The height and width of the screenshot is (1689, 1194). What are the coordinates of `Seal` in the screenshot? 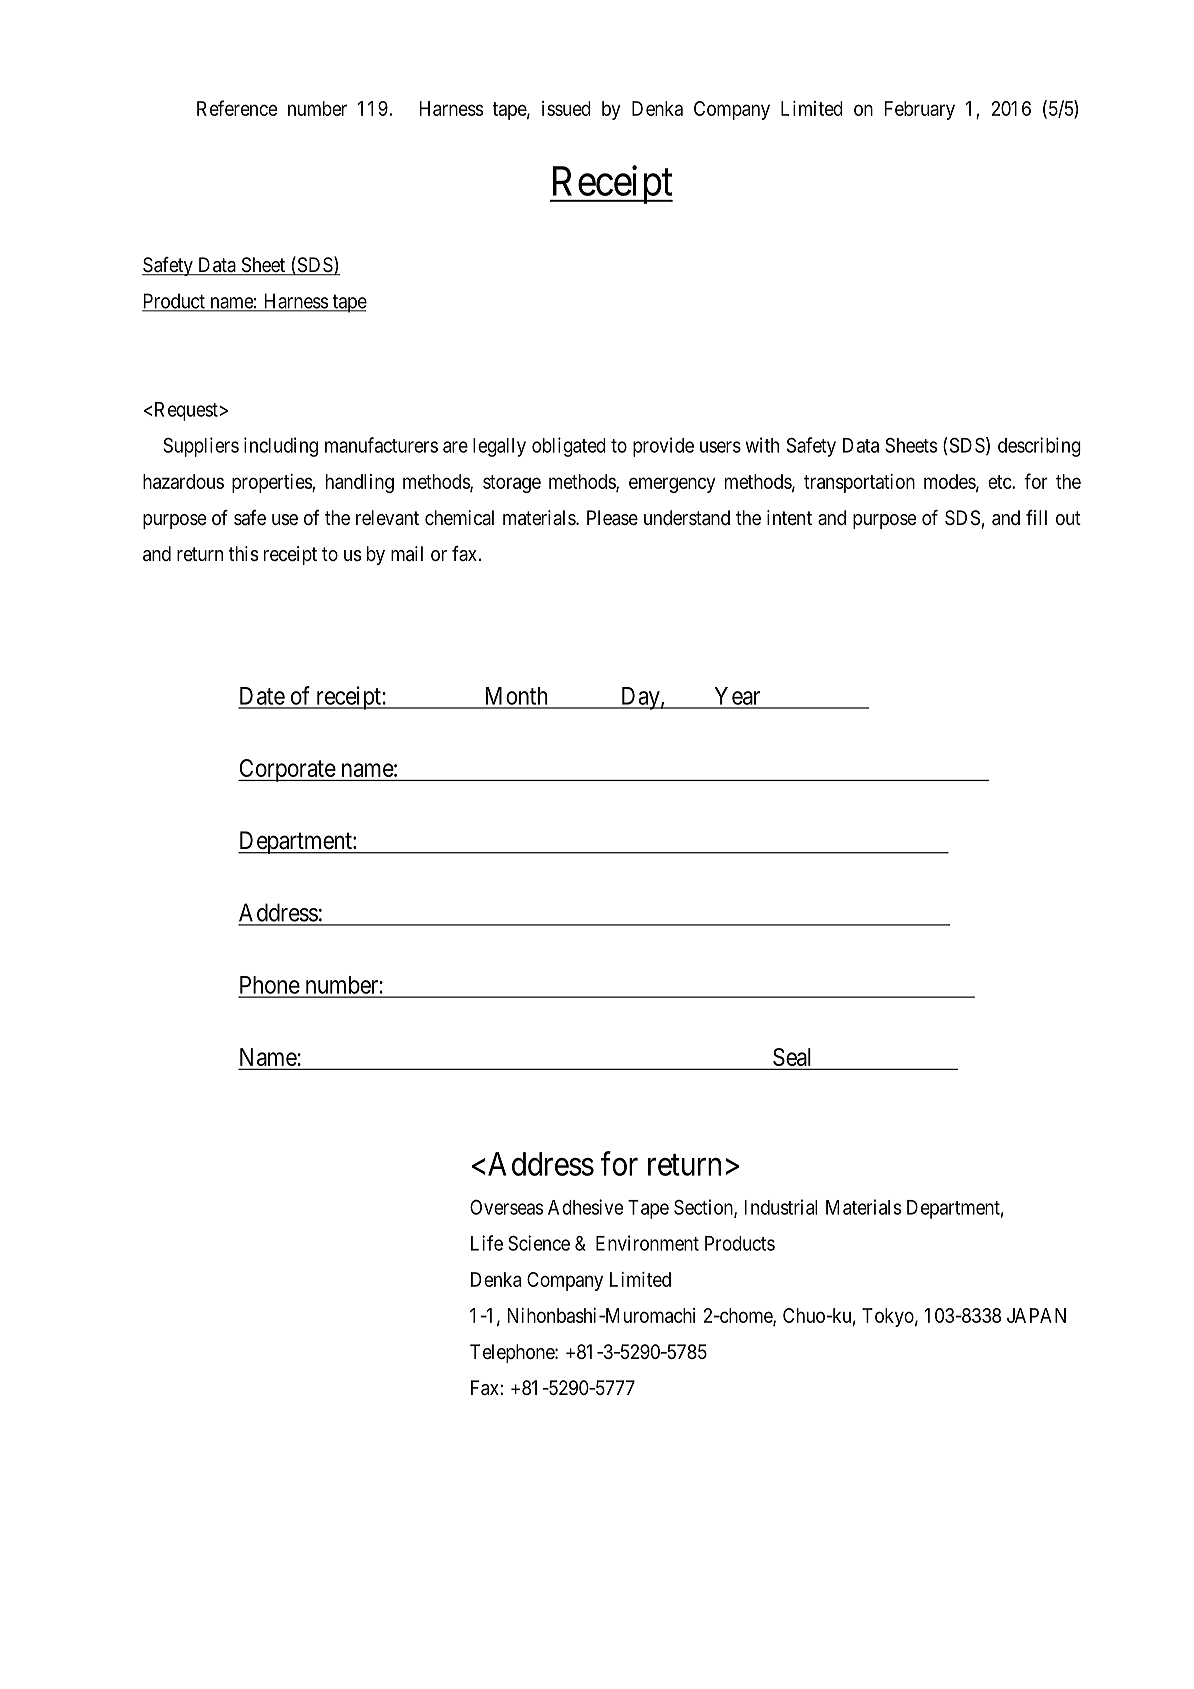 It's located at (791, 1057).
